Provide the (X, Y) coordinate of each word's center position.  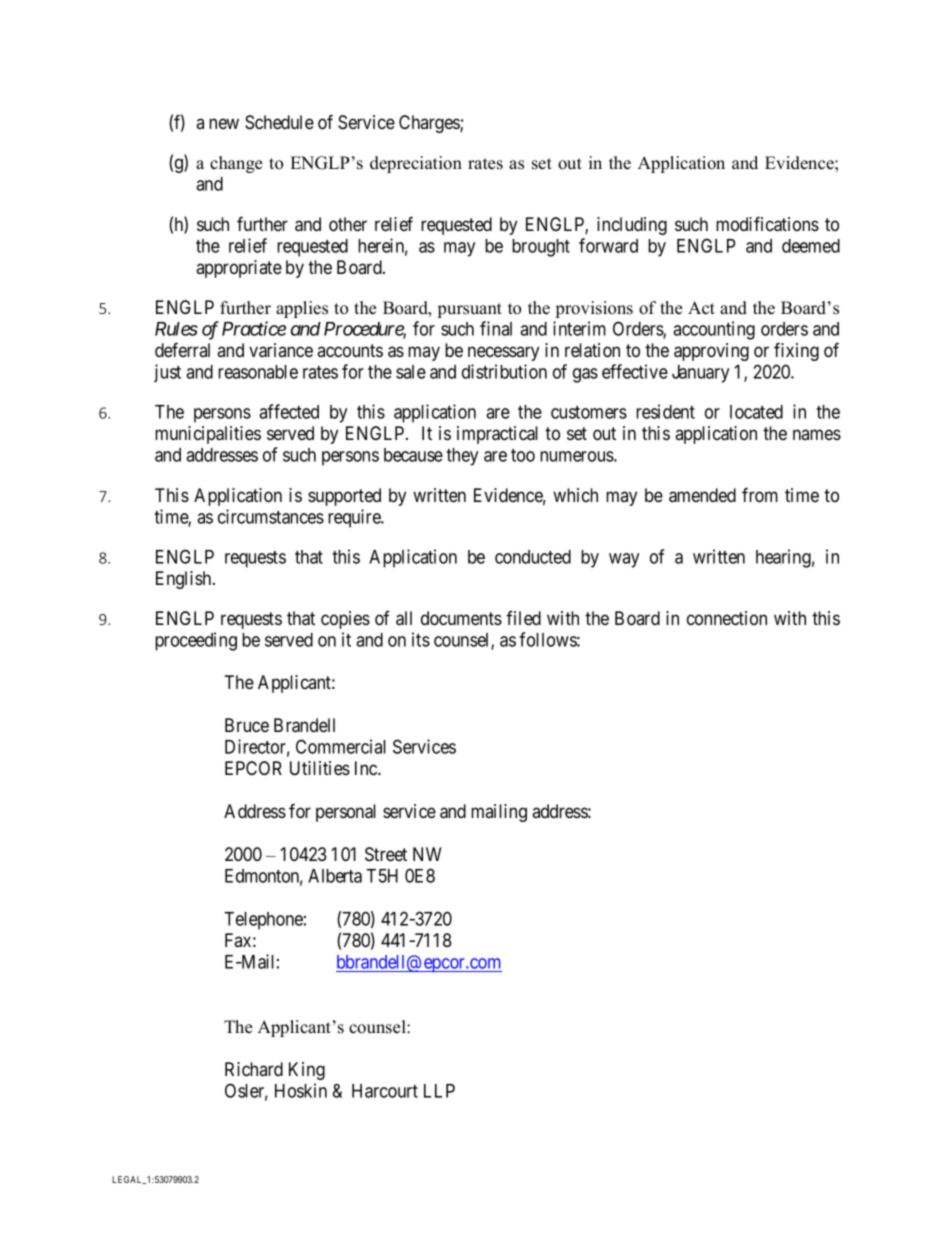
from (760, 495)
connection (727, 618)
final (496, 328)
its (421, 639)
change (236, 164)
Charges (430, 124)
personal (346, 813)
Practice (254, 328)
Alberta (335, 876)
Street (386, 854)
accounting (714, 330)
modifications (767, 224)
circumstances (271, 516)
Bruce (247, 725)
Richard (254, 1069)
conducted (533, 557)
